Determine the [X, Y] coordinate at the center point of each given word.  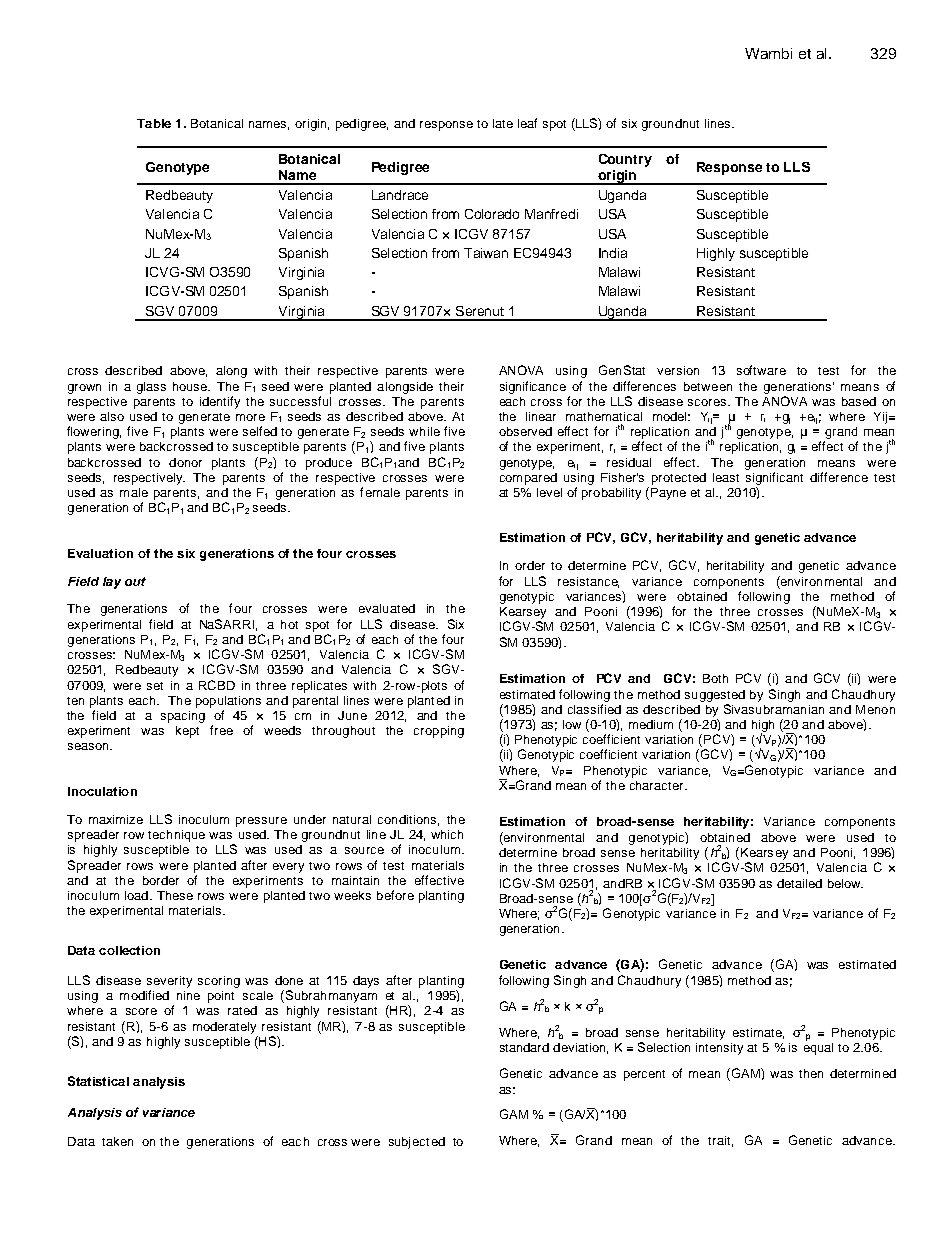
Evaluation [100, 553]
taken [117, 1141]
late [503, 123]
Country [625, 160]
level [549, 492]
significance [533, 387]
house [191, 386]
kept [187, 732]
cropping [439, 732]
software [761, 370]
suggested [715, 696]
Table [154, 123]
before [395, 895]
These [175, 895]
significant [774, 478]
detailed [799, 883]
